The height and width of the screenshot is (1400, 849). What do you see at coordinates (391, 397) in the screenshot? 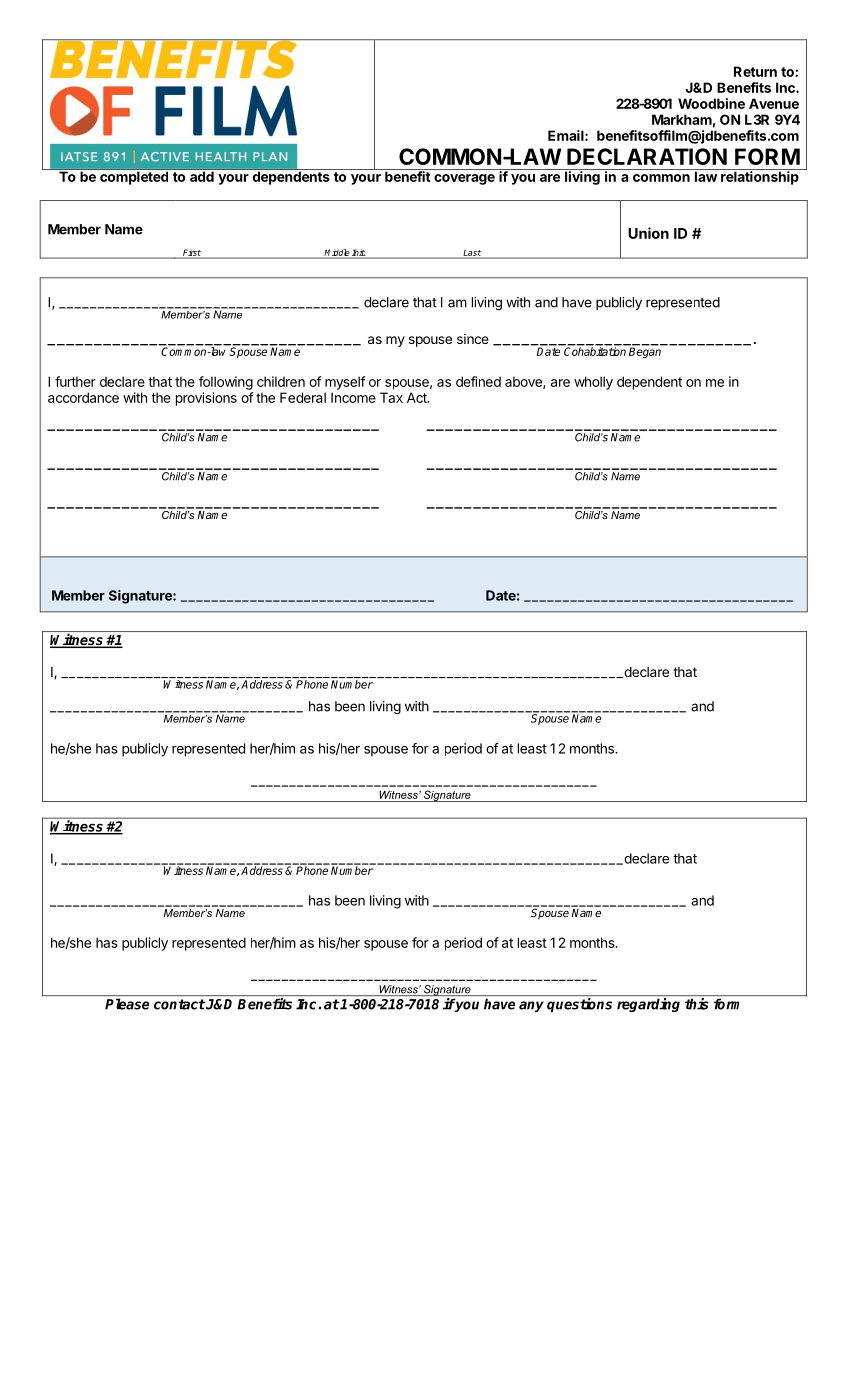
I see `Tax` at bounding box center [391, 397].
